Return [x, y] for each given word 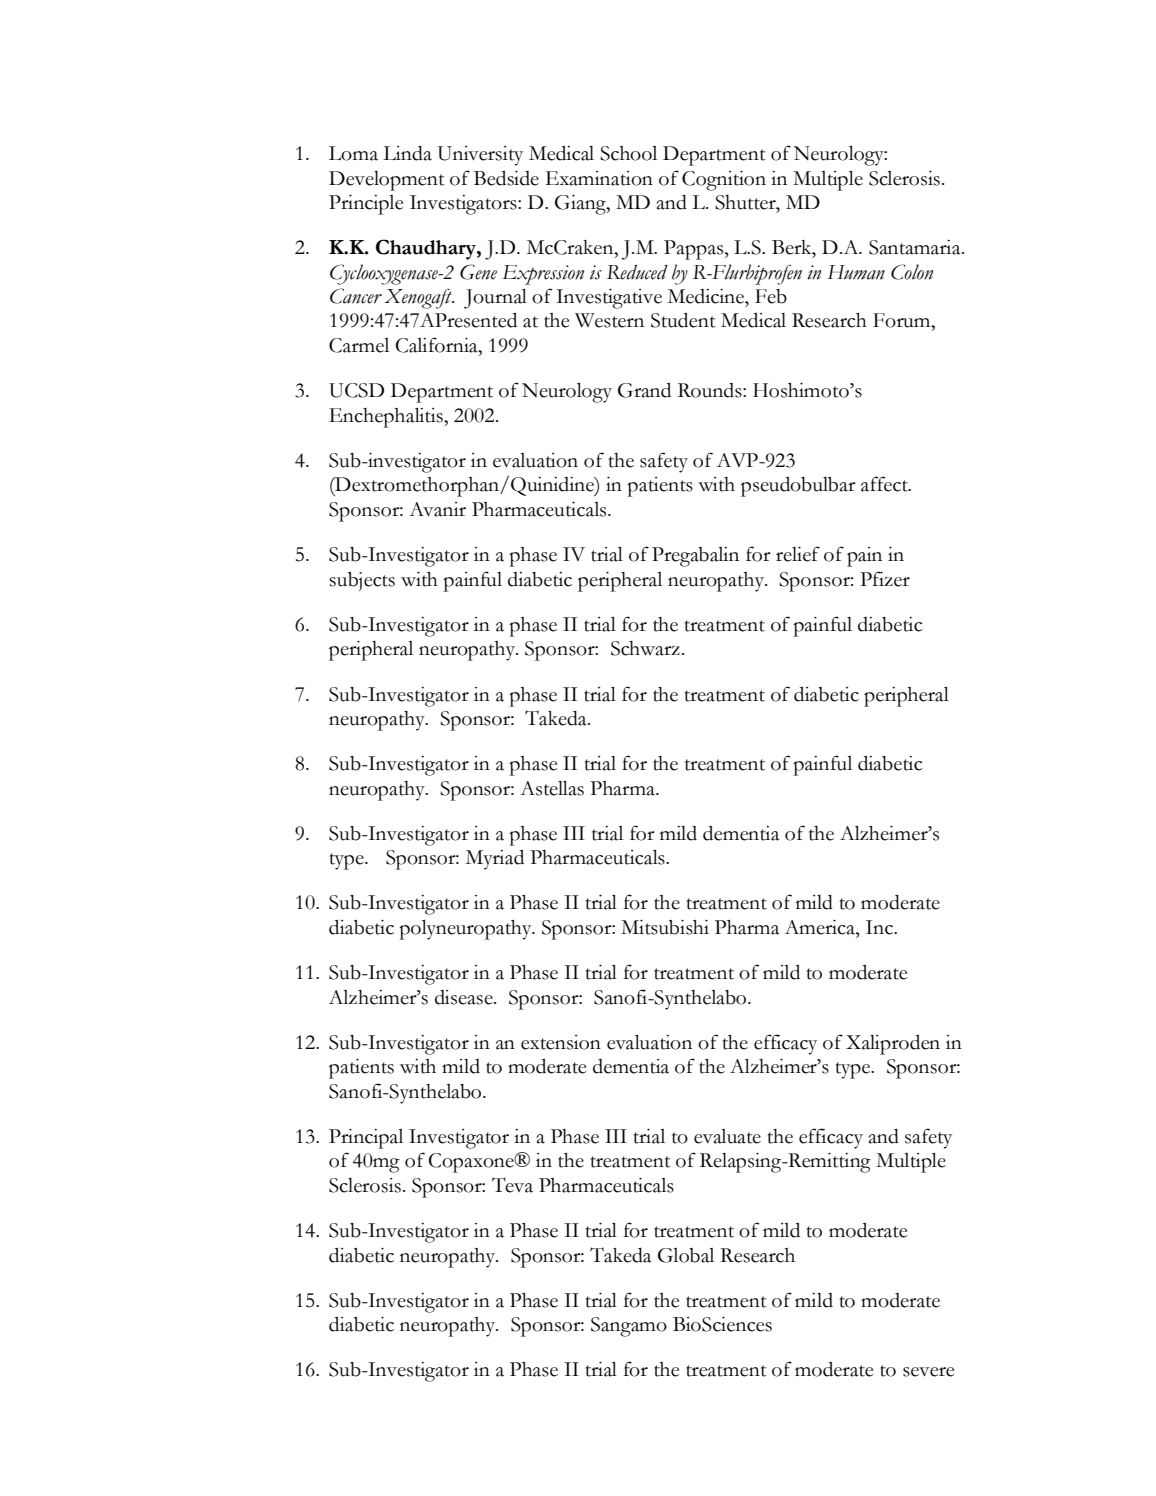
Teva [512, 1185]
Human [856, 272]
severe [928, 1372]
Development [387, 181]
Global [686, 1255]
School [628, 153]
